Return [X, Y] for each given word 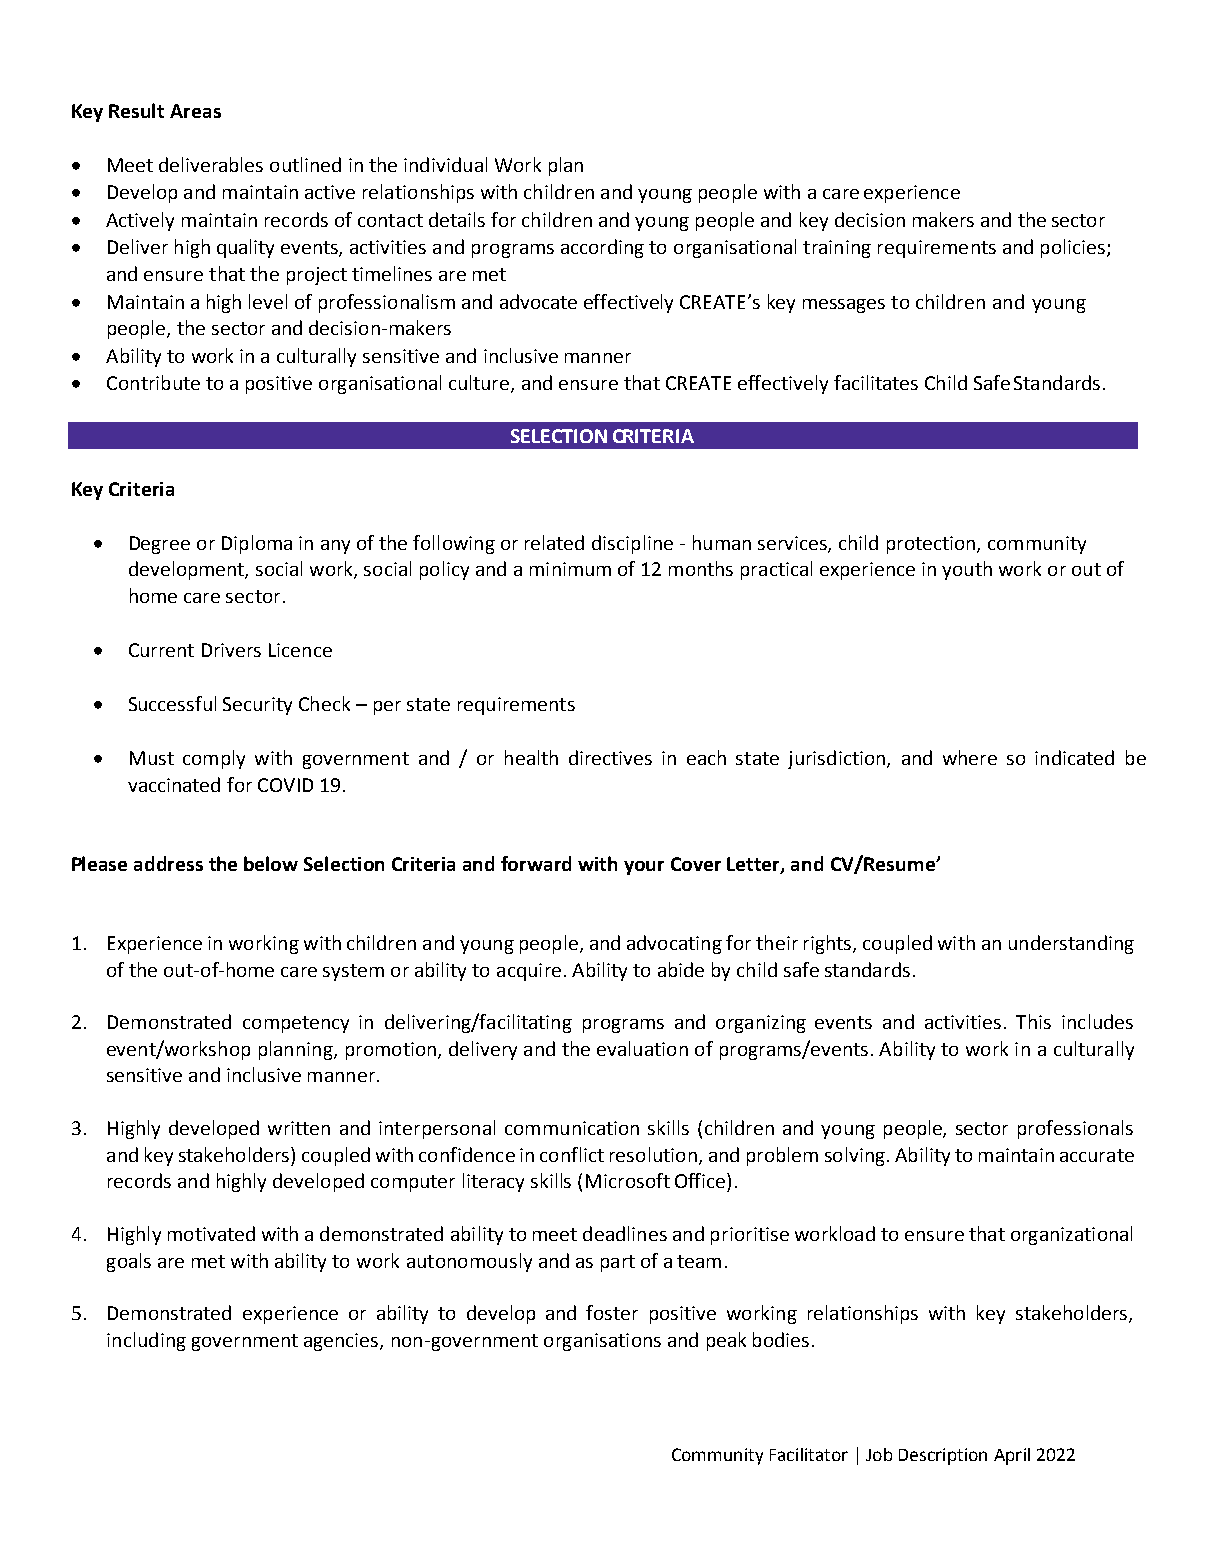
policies [1073, 248]
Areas [195, 111]
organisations [602, 1342]
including [146, 1341]
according [602, 248]
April [1012, 1456]
